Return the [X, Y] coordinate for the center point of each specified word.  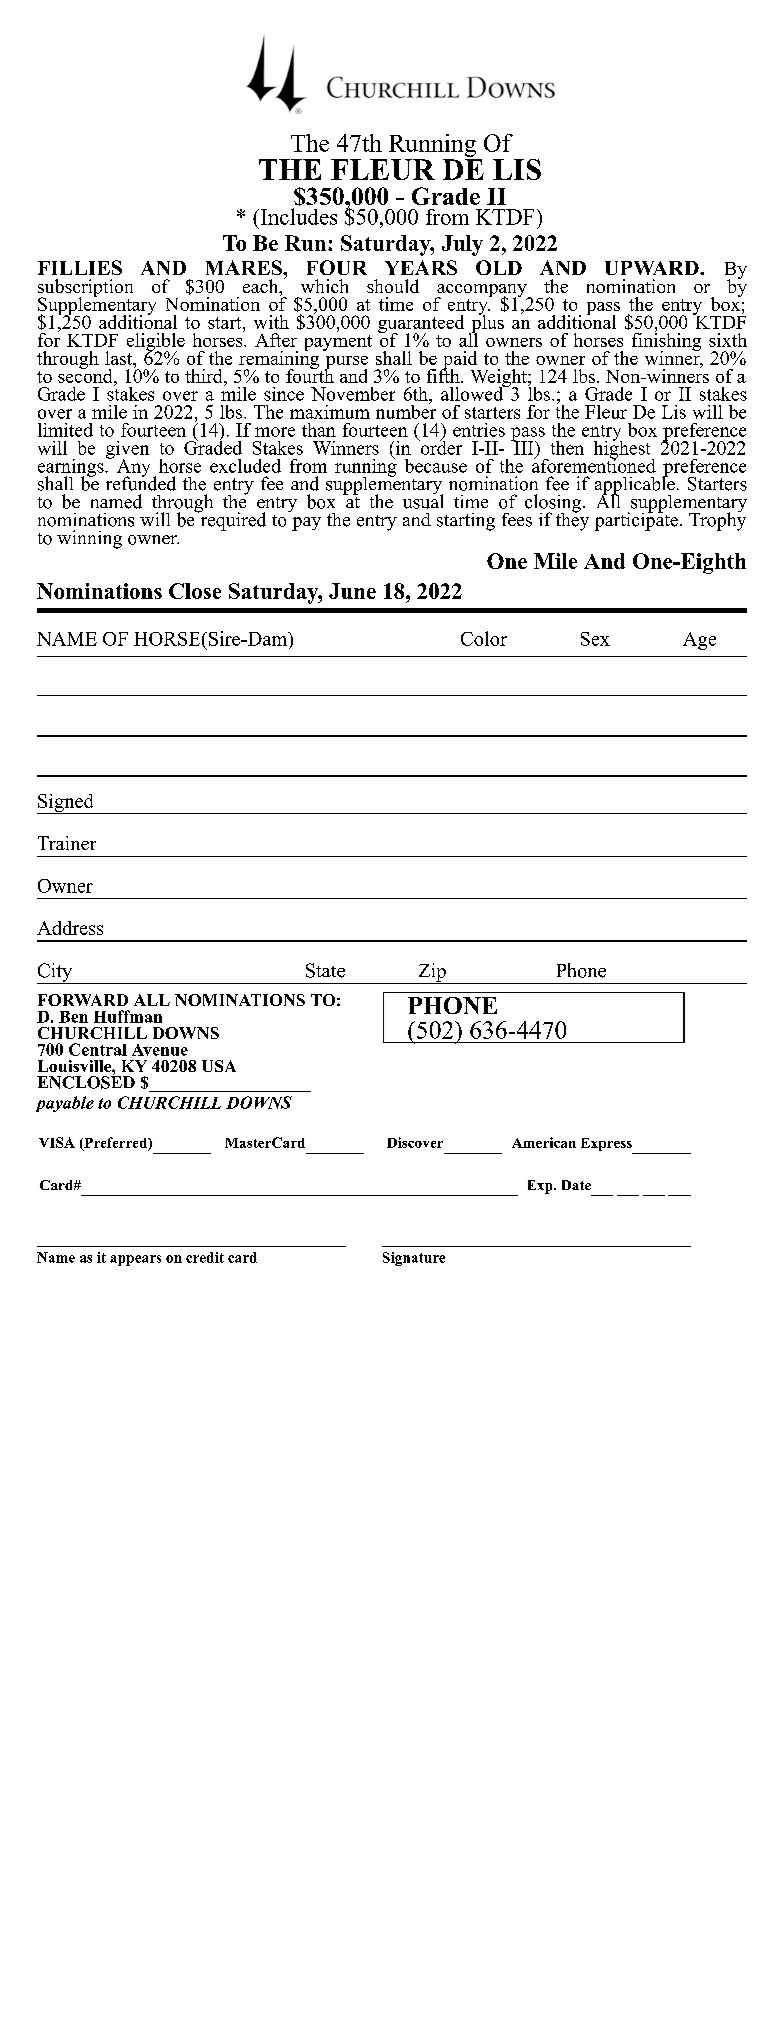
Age [699, 641]
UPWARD [653, 268]
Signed [66, 804]
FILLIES [80, 267]
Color [484, 638]
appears [135, 1260]
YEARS [421, 267]
